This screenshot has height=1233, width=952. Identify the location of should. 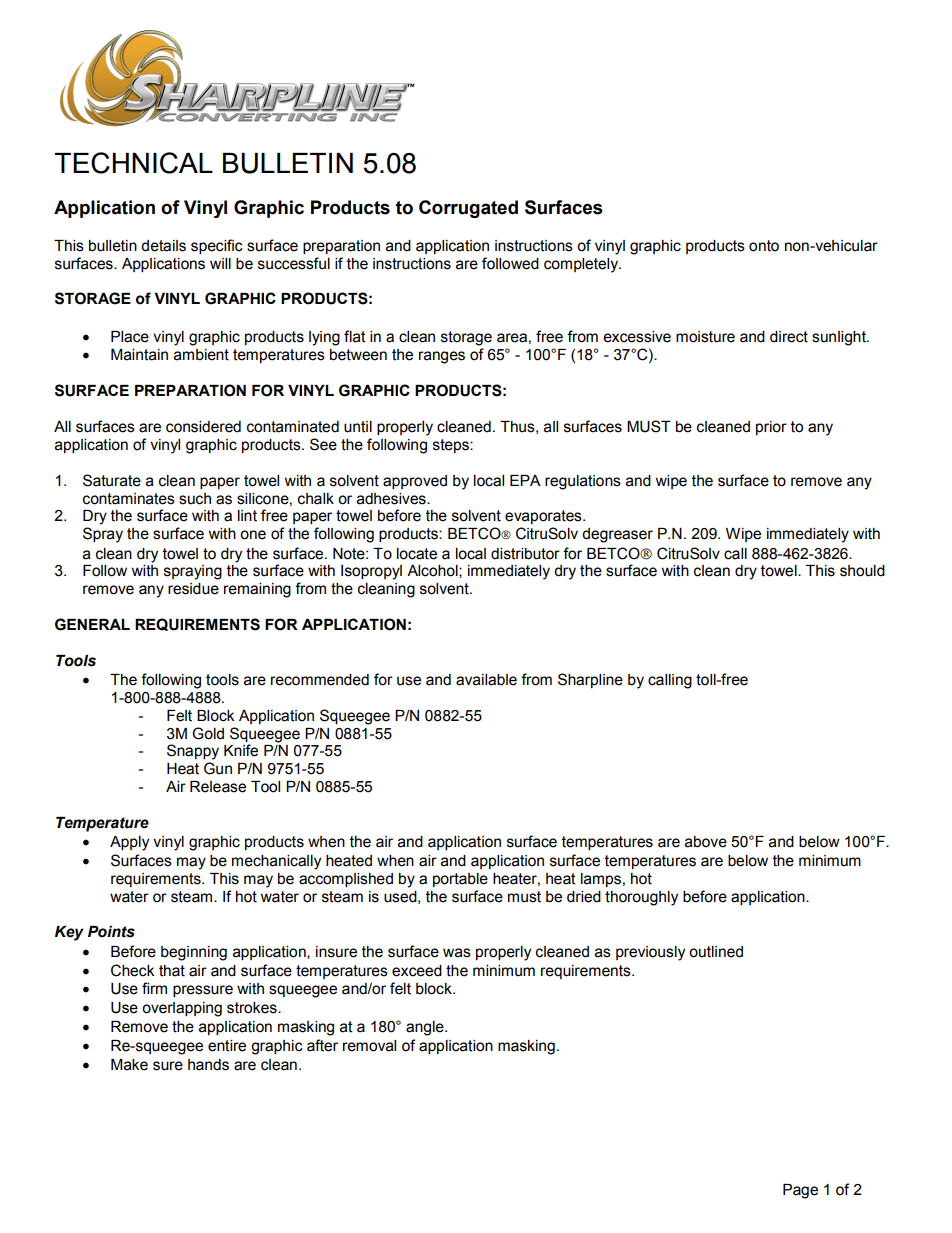
(862, 571).
